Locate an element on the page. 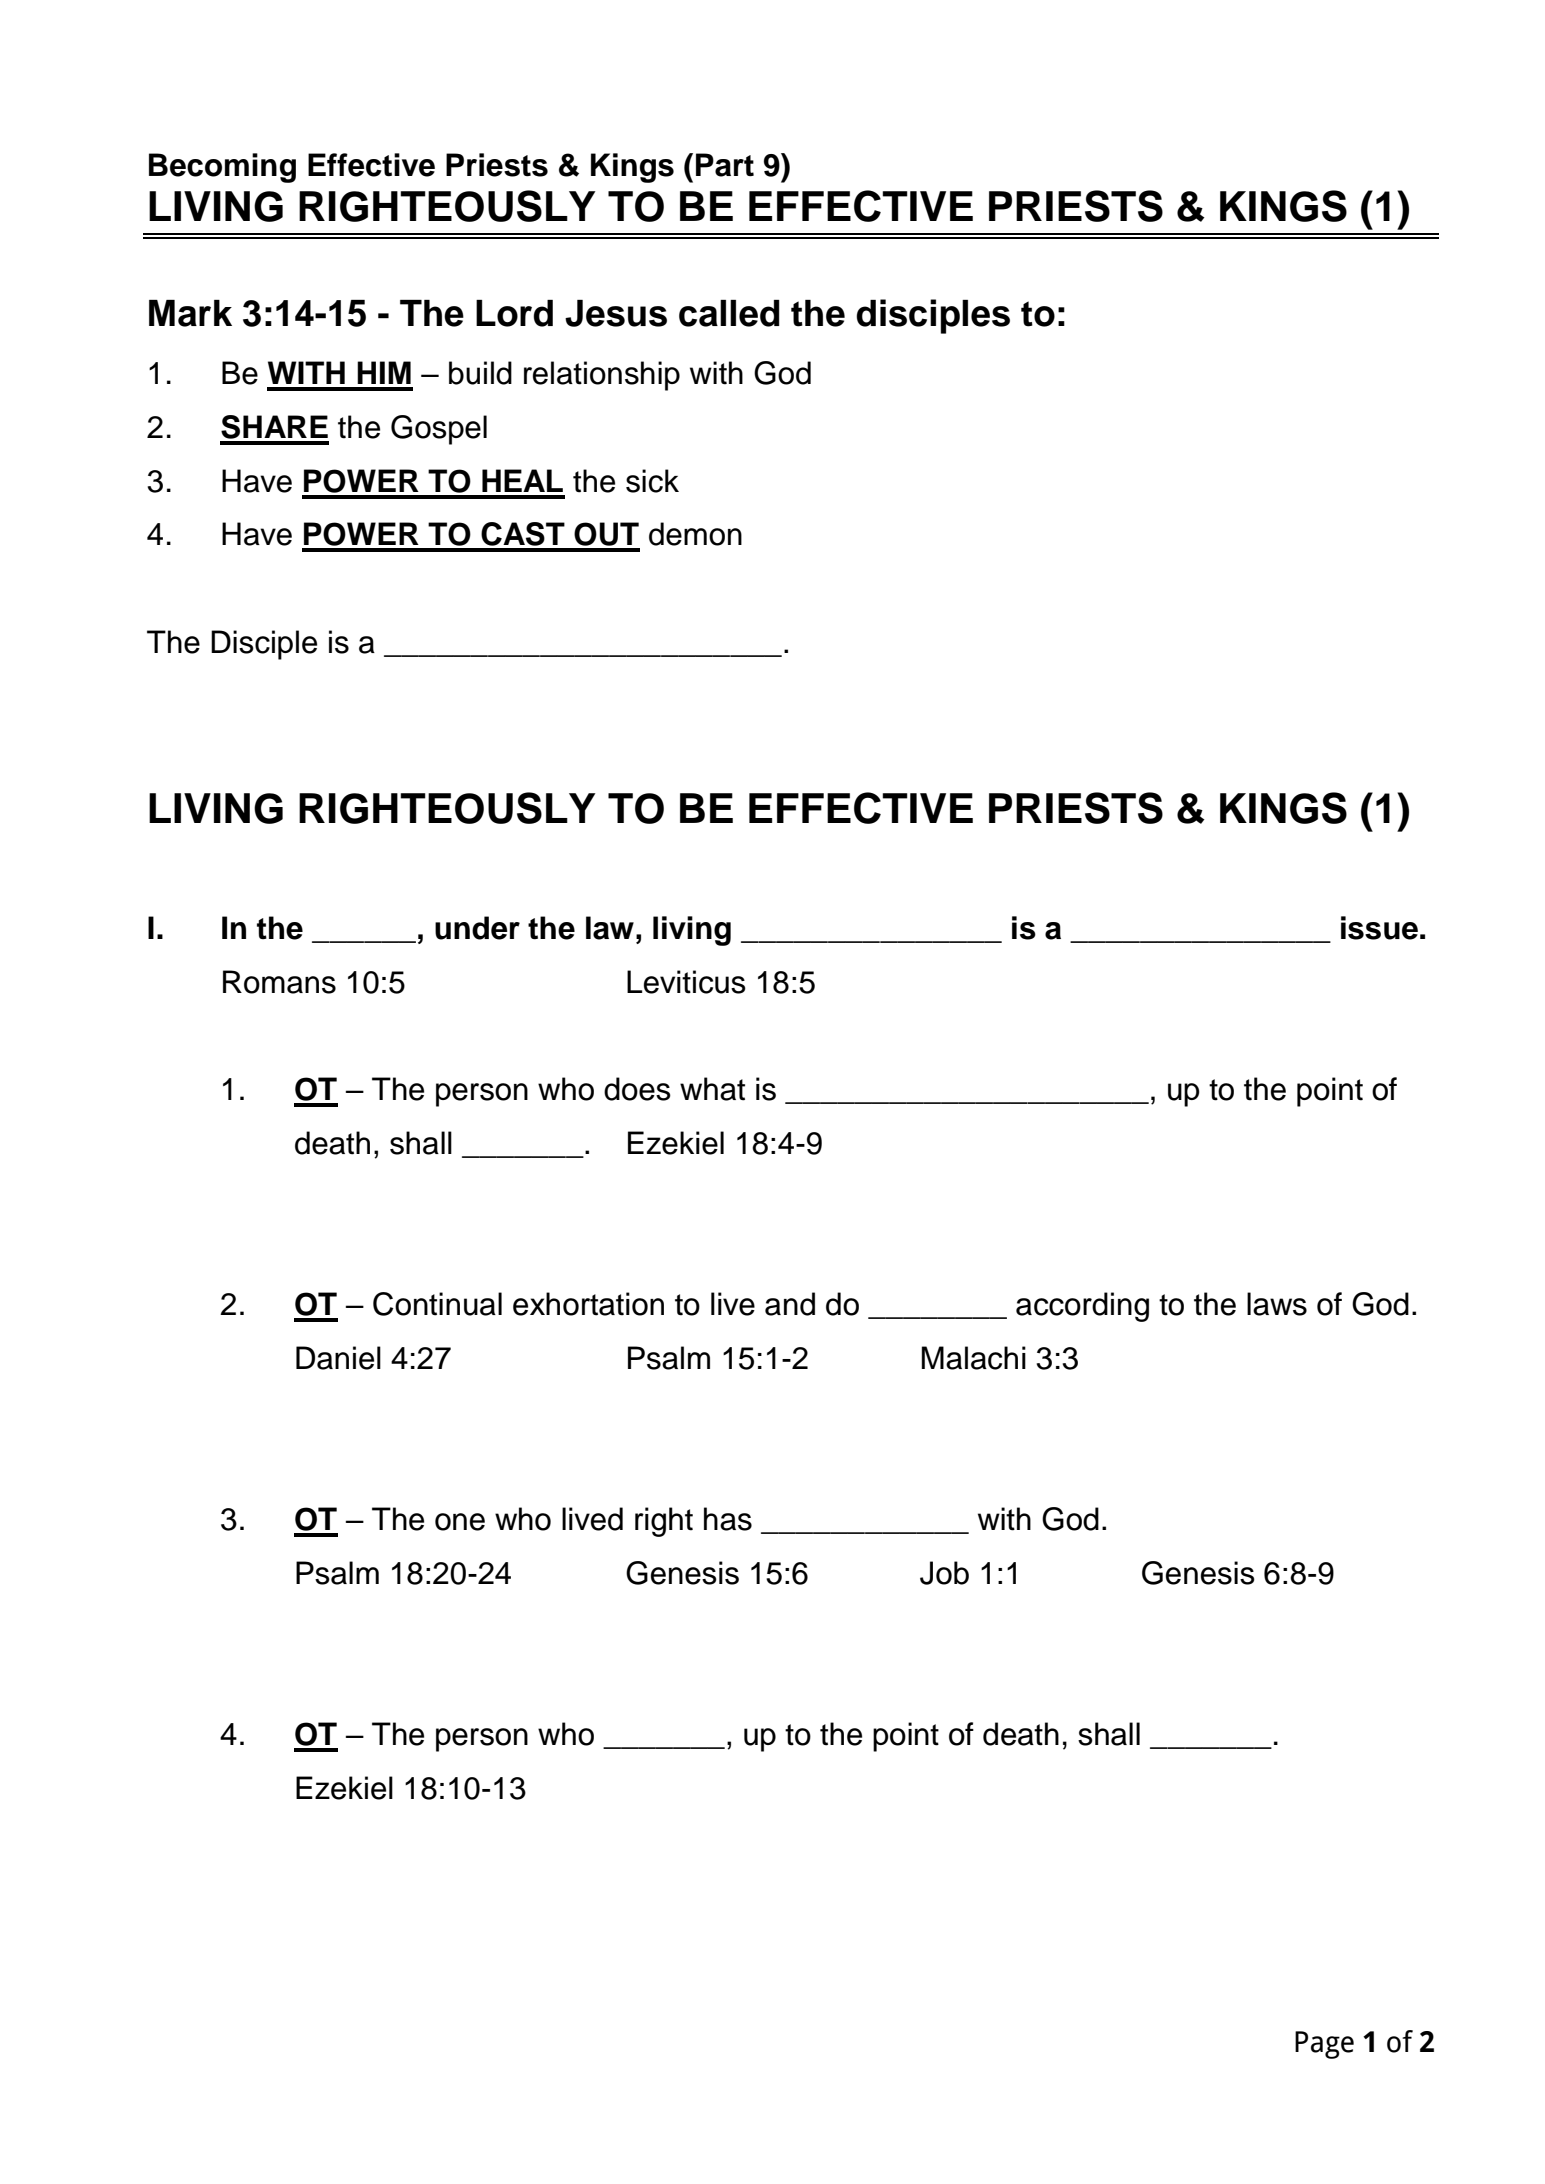 This image has height=2184, width=1545. and is located at coordinates (790, 1304).
